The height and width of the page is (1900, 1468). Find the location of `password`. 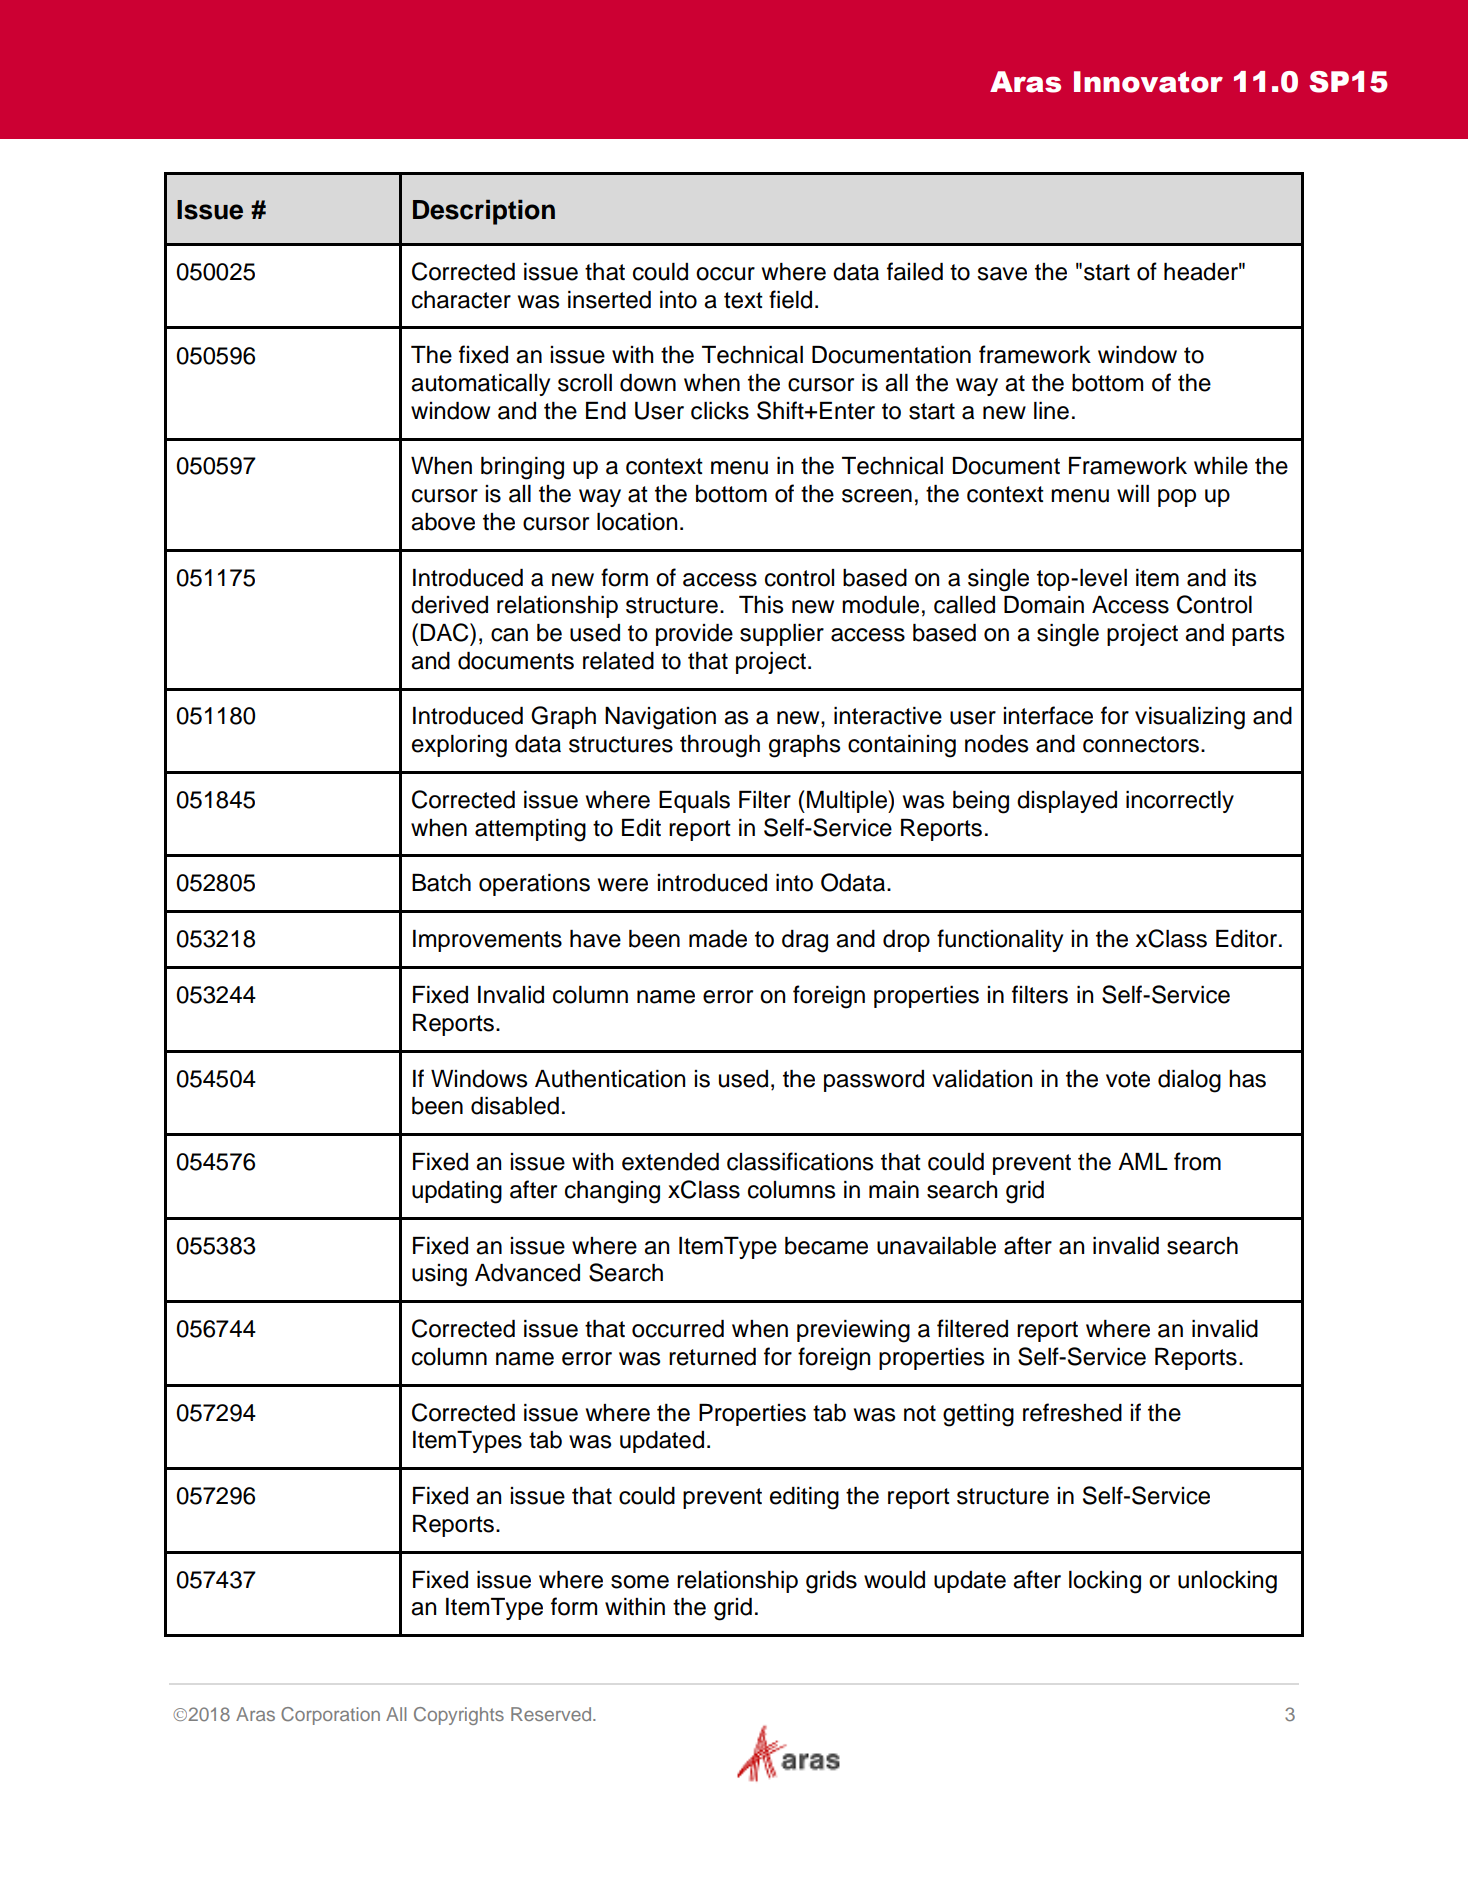

password is located at coordinates (874, 1081).
